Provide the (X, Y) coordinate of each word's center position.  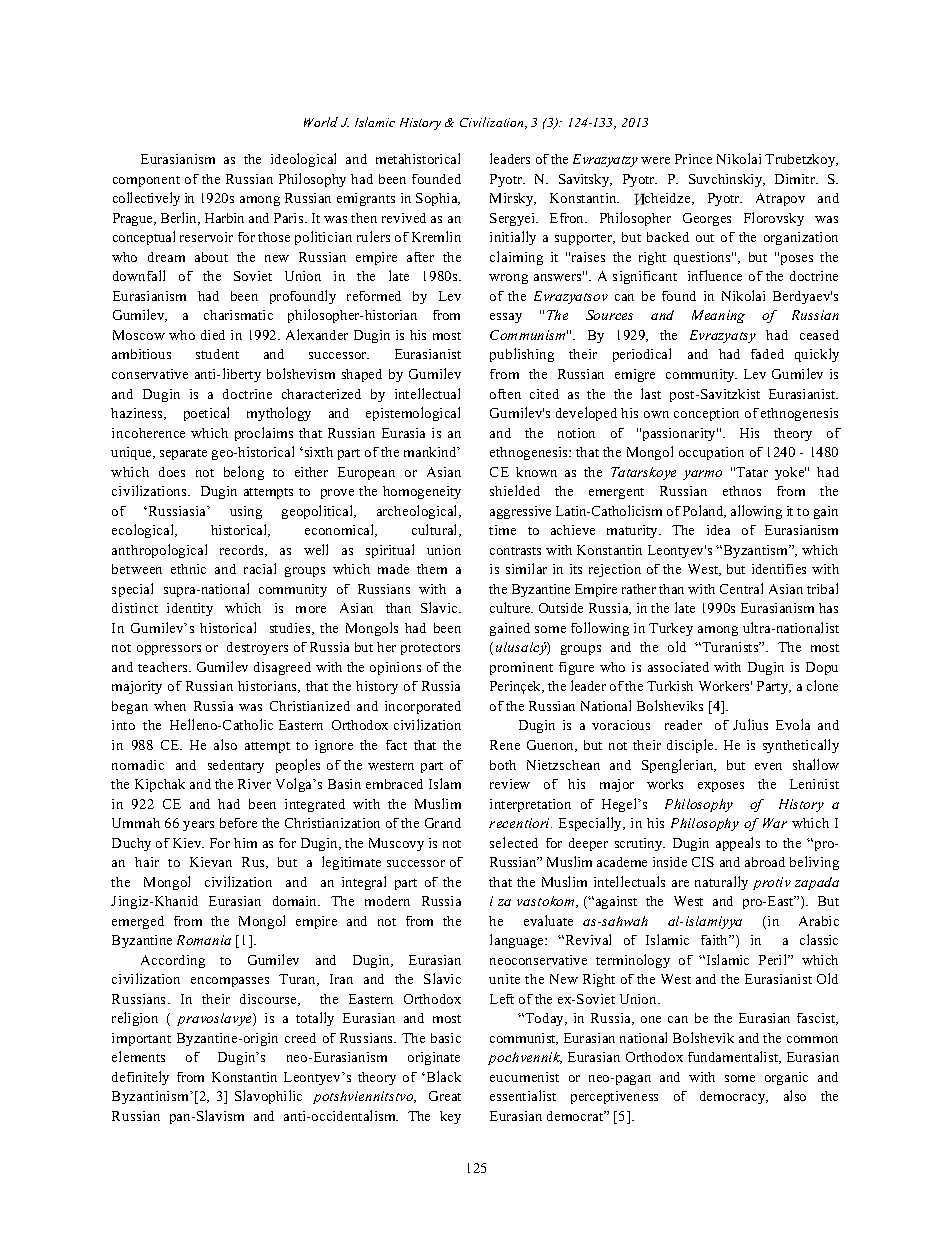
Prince (693, 159)
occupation (711, 453)
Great (445, 1096)
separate (183, 454)
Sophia (438, 199)
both (503, 765)
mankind (431, 452)
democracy (734, 1097)
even (768, 766)
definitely (140, 1078)
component (146, 181)
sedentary (236, 766)
